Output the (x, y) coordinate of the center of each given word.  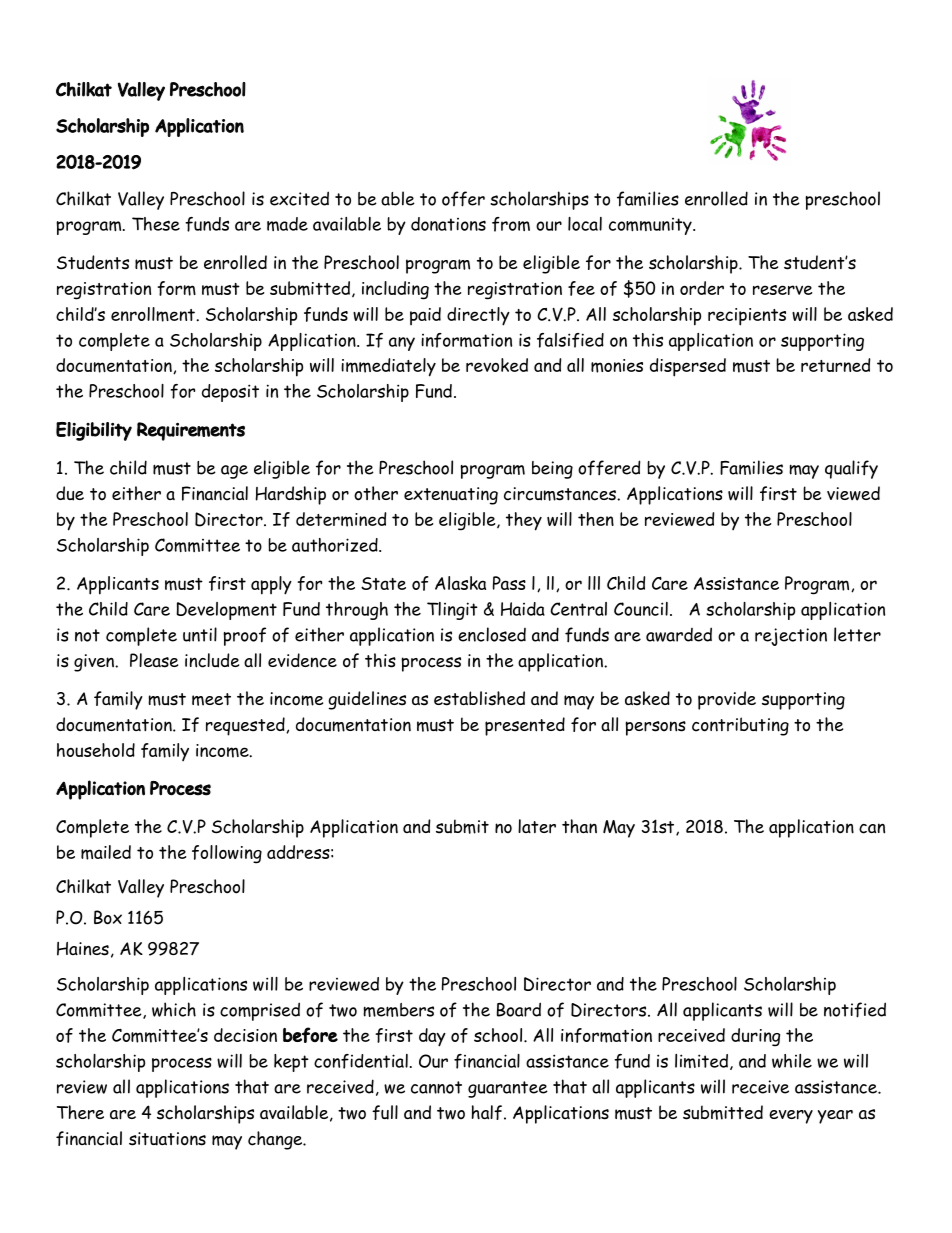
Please (154, 660)
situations (167, 1139)
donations (448, 224)
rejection (791, 637)
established (479, 698)
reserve (783, 290)
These (156, 224)
